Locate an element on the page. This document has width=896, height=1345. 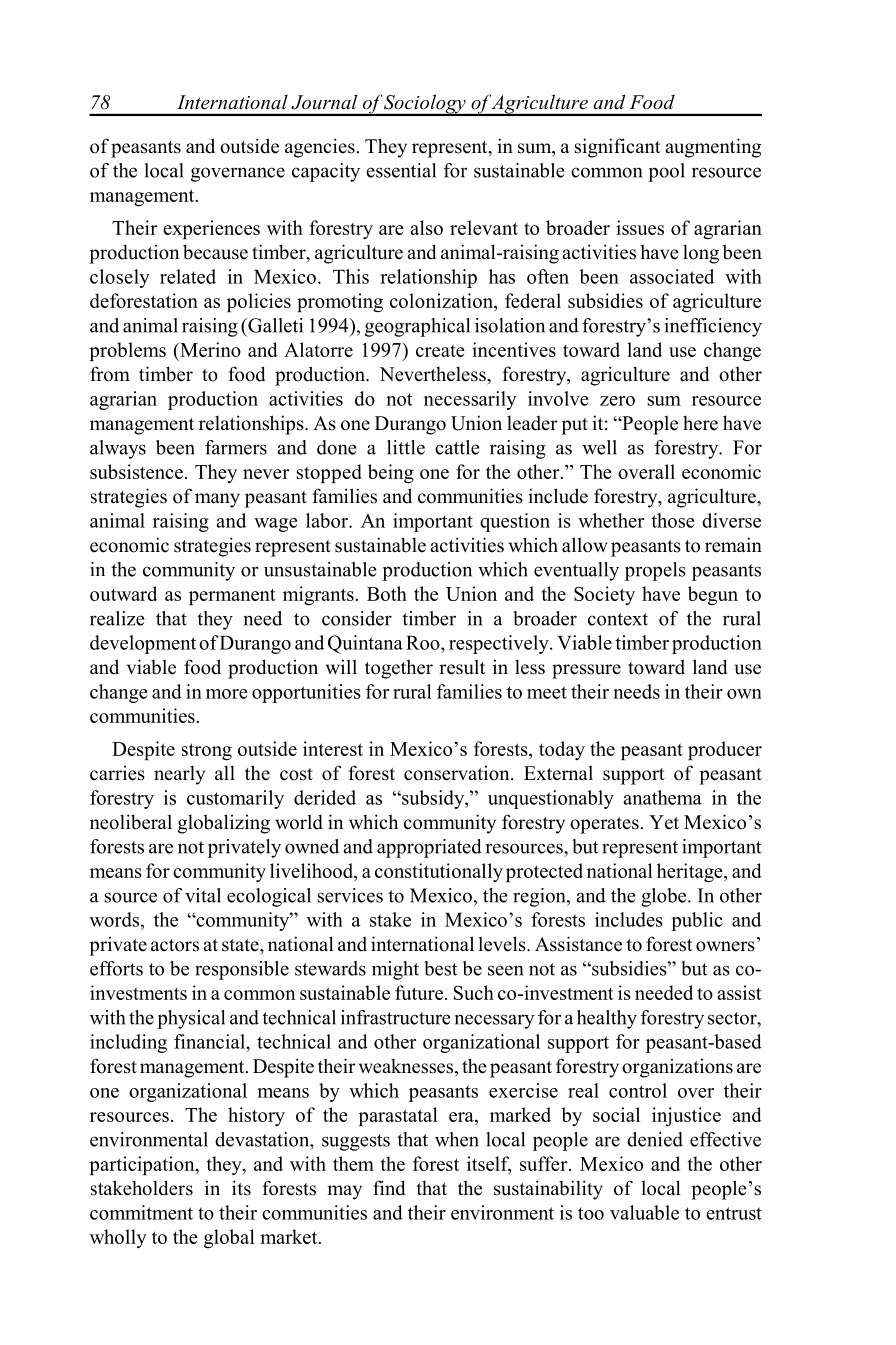
pool is located at coordinates (666, 172).
